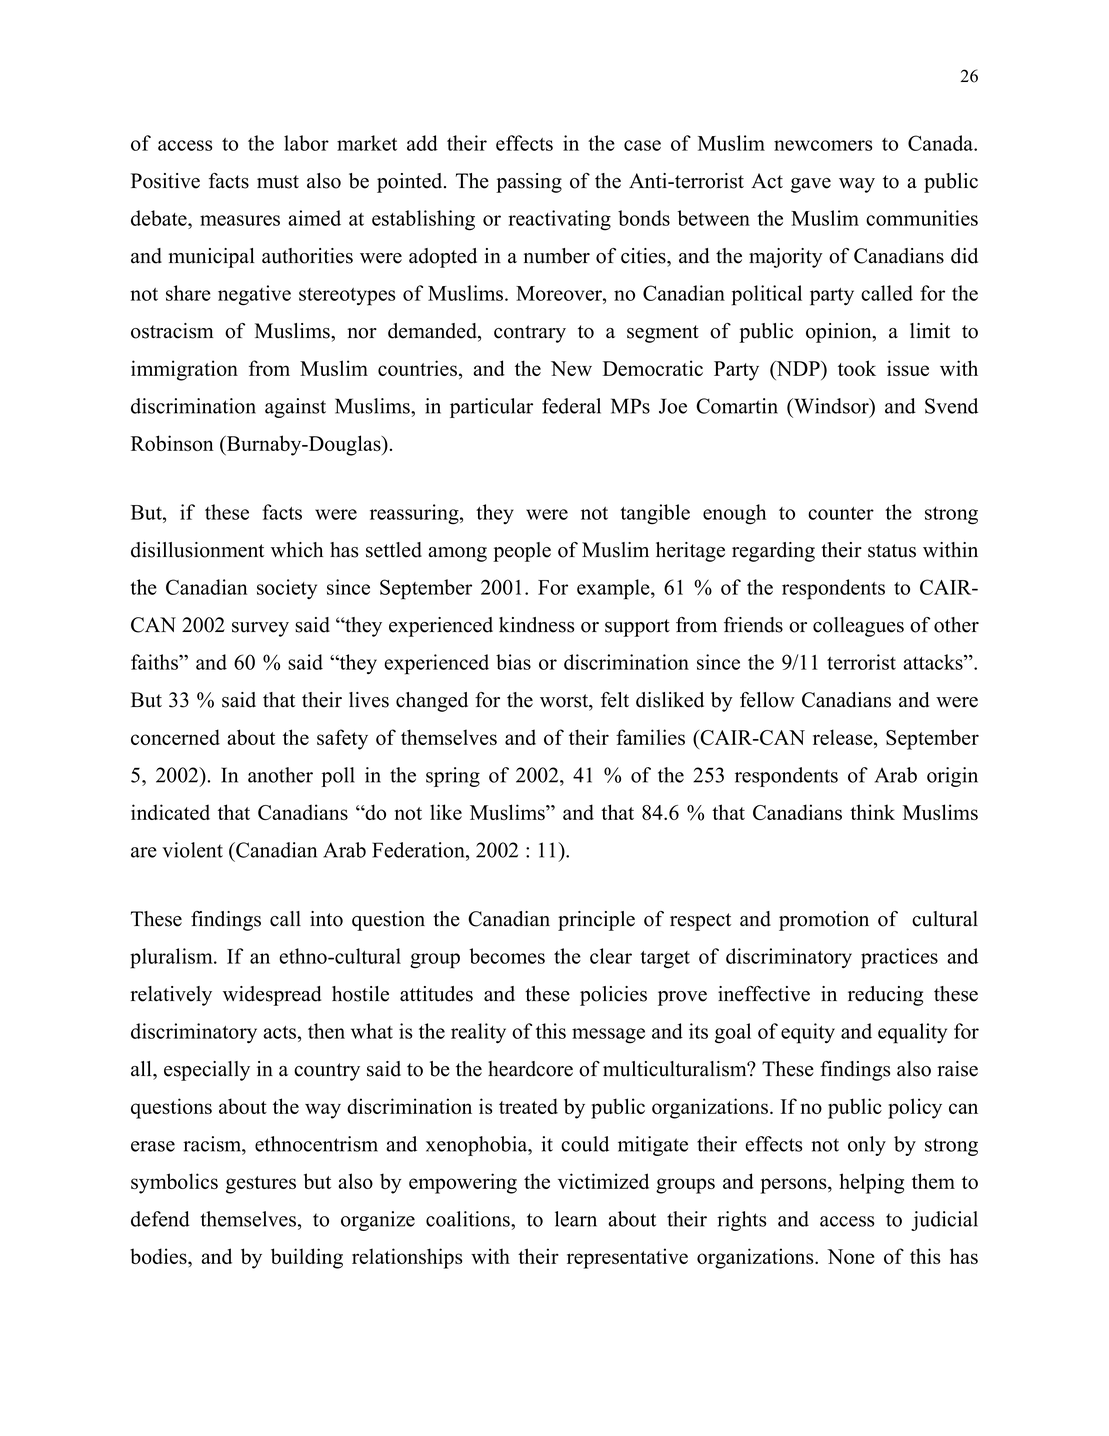 Image resolution: width=1109 pixels, height=1436 pixels. What do you see at coordinates (278, 182) in the page?
I see `must` at bounding box center [278, 182].
